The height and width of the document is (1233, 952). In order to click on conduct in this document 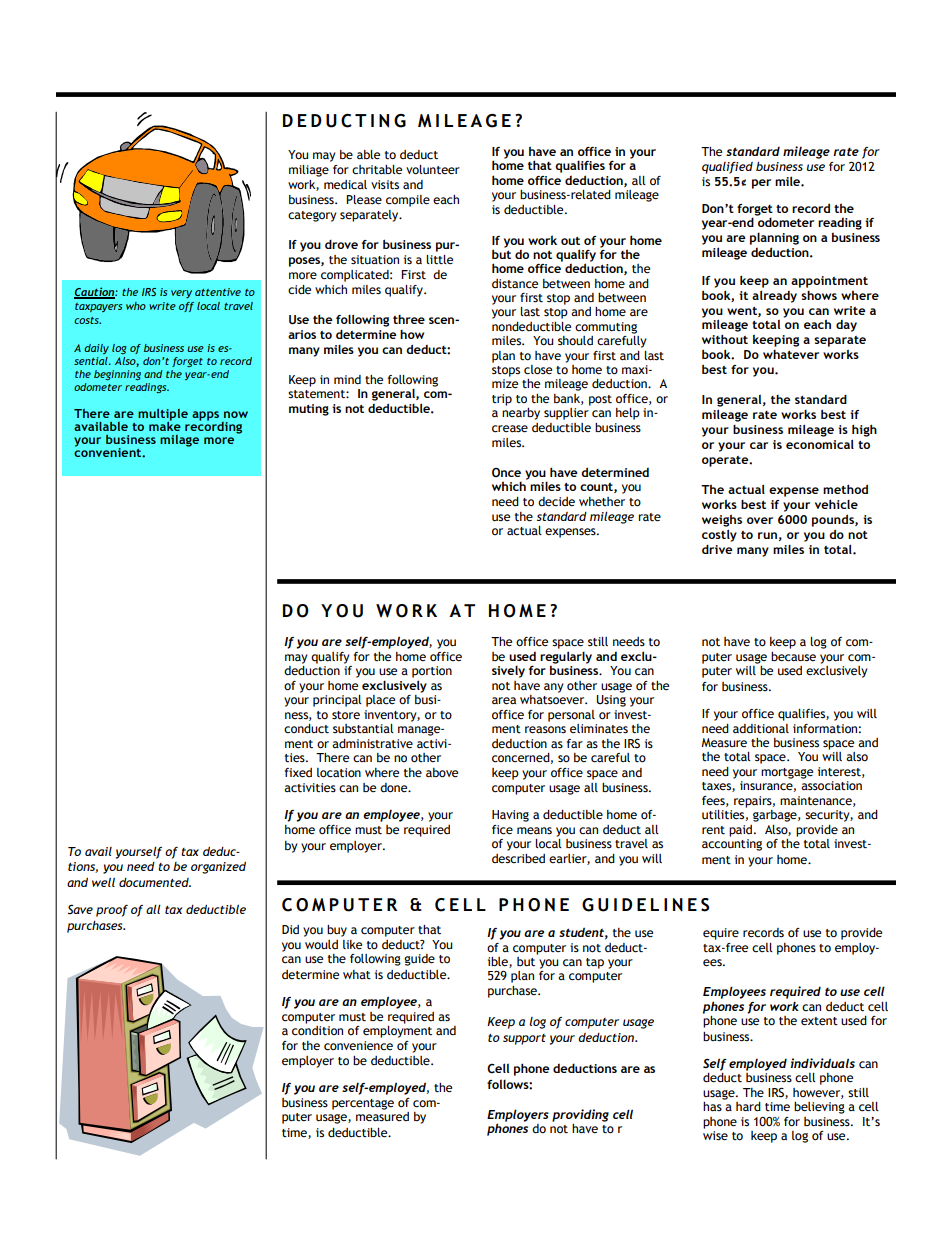, I will do `click(306, 729)`.
